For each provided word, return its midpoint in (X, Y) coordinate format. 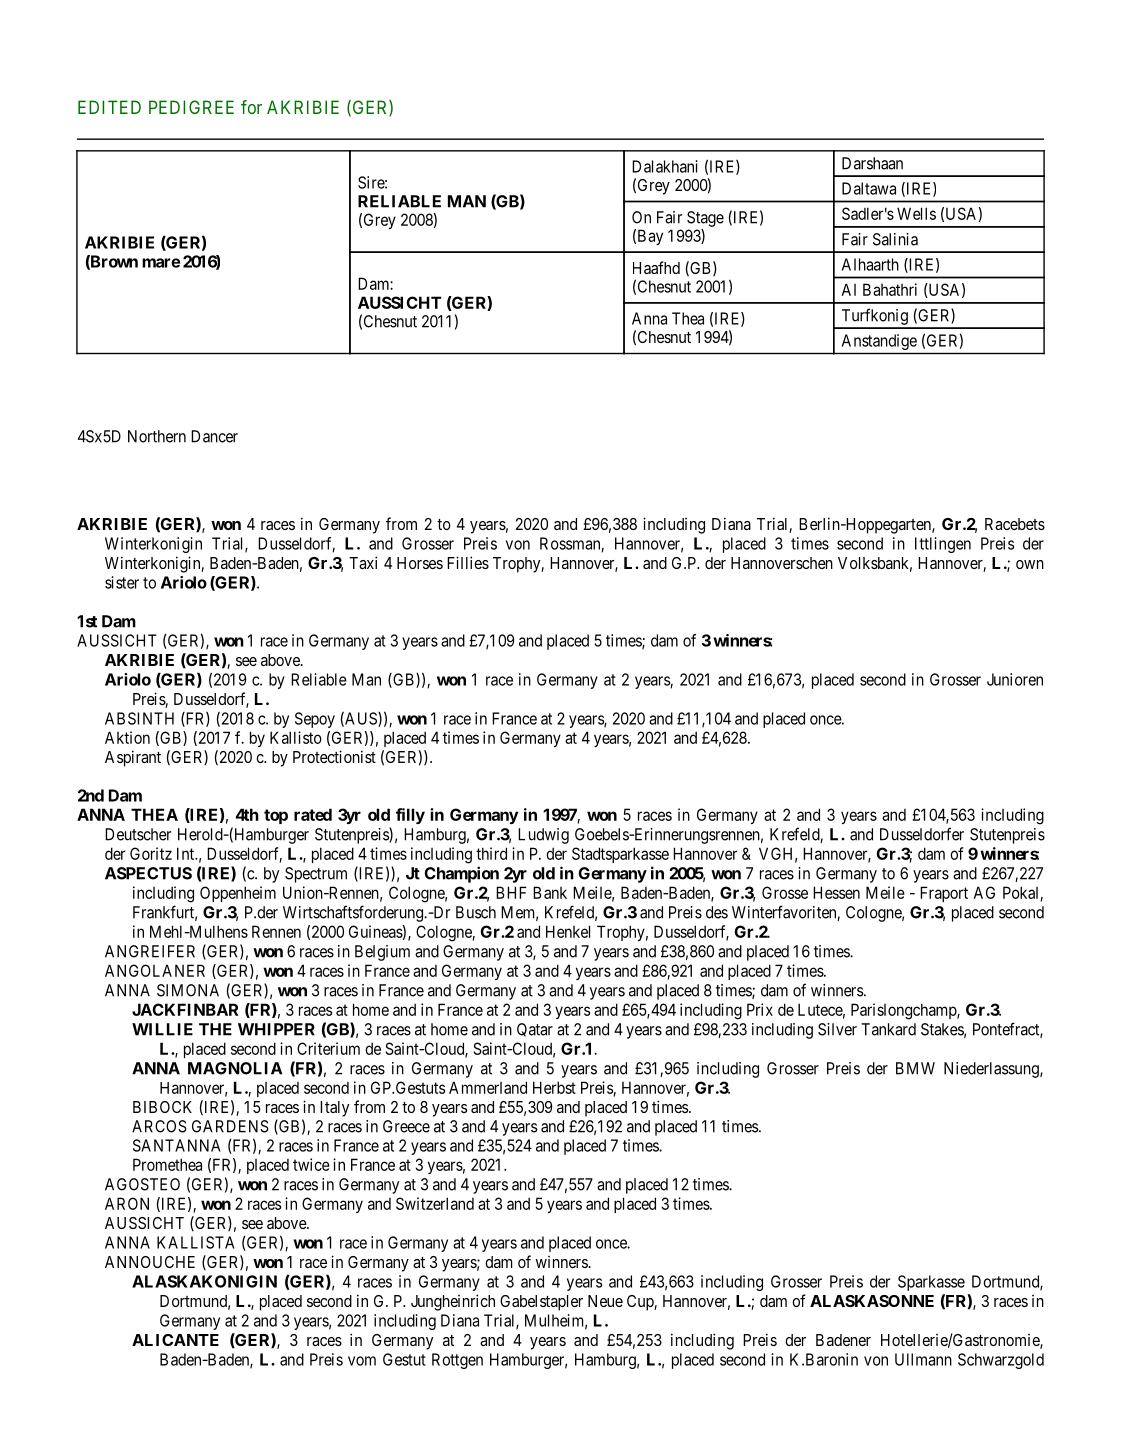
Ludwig (543, 836)
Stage (705, 219)
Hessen (836, 892)
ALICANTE (175, 1340)
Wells (916, 213)
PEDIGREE (191, 107)
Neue (605, 1301)
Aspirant (133, 758)
